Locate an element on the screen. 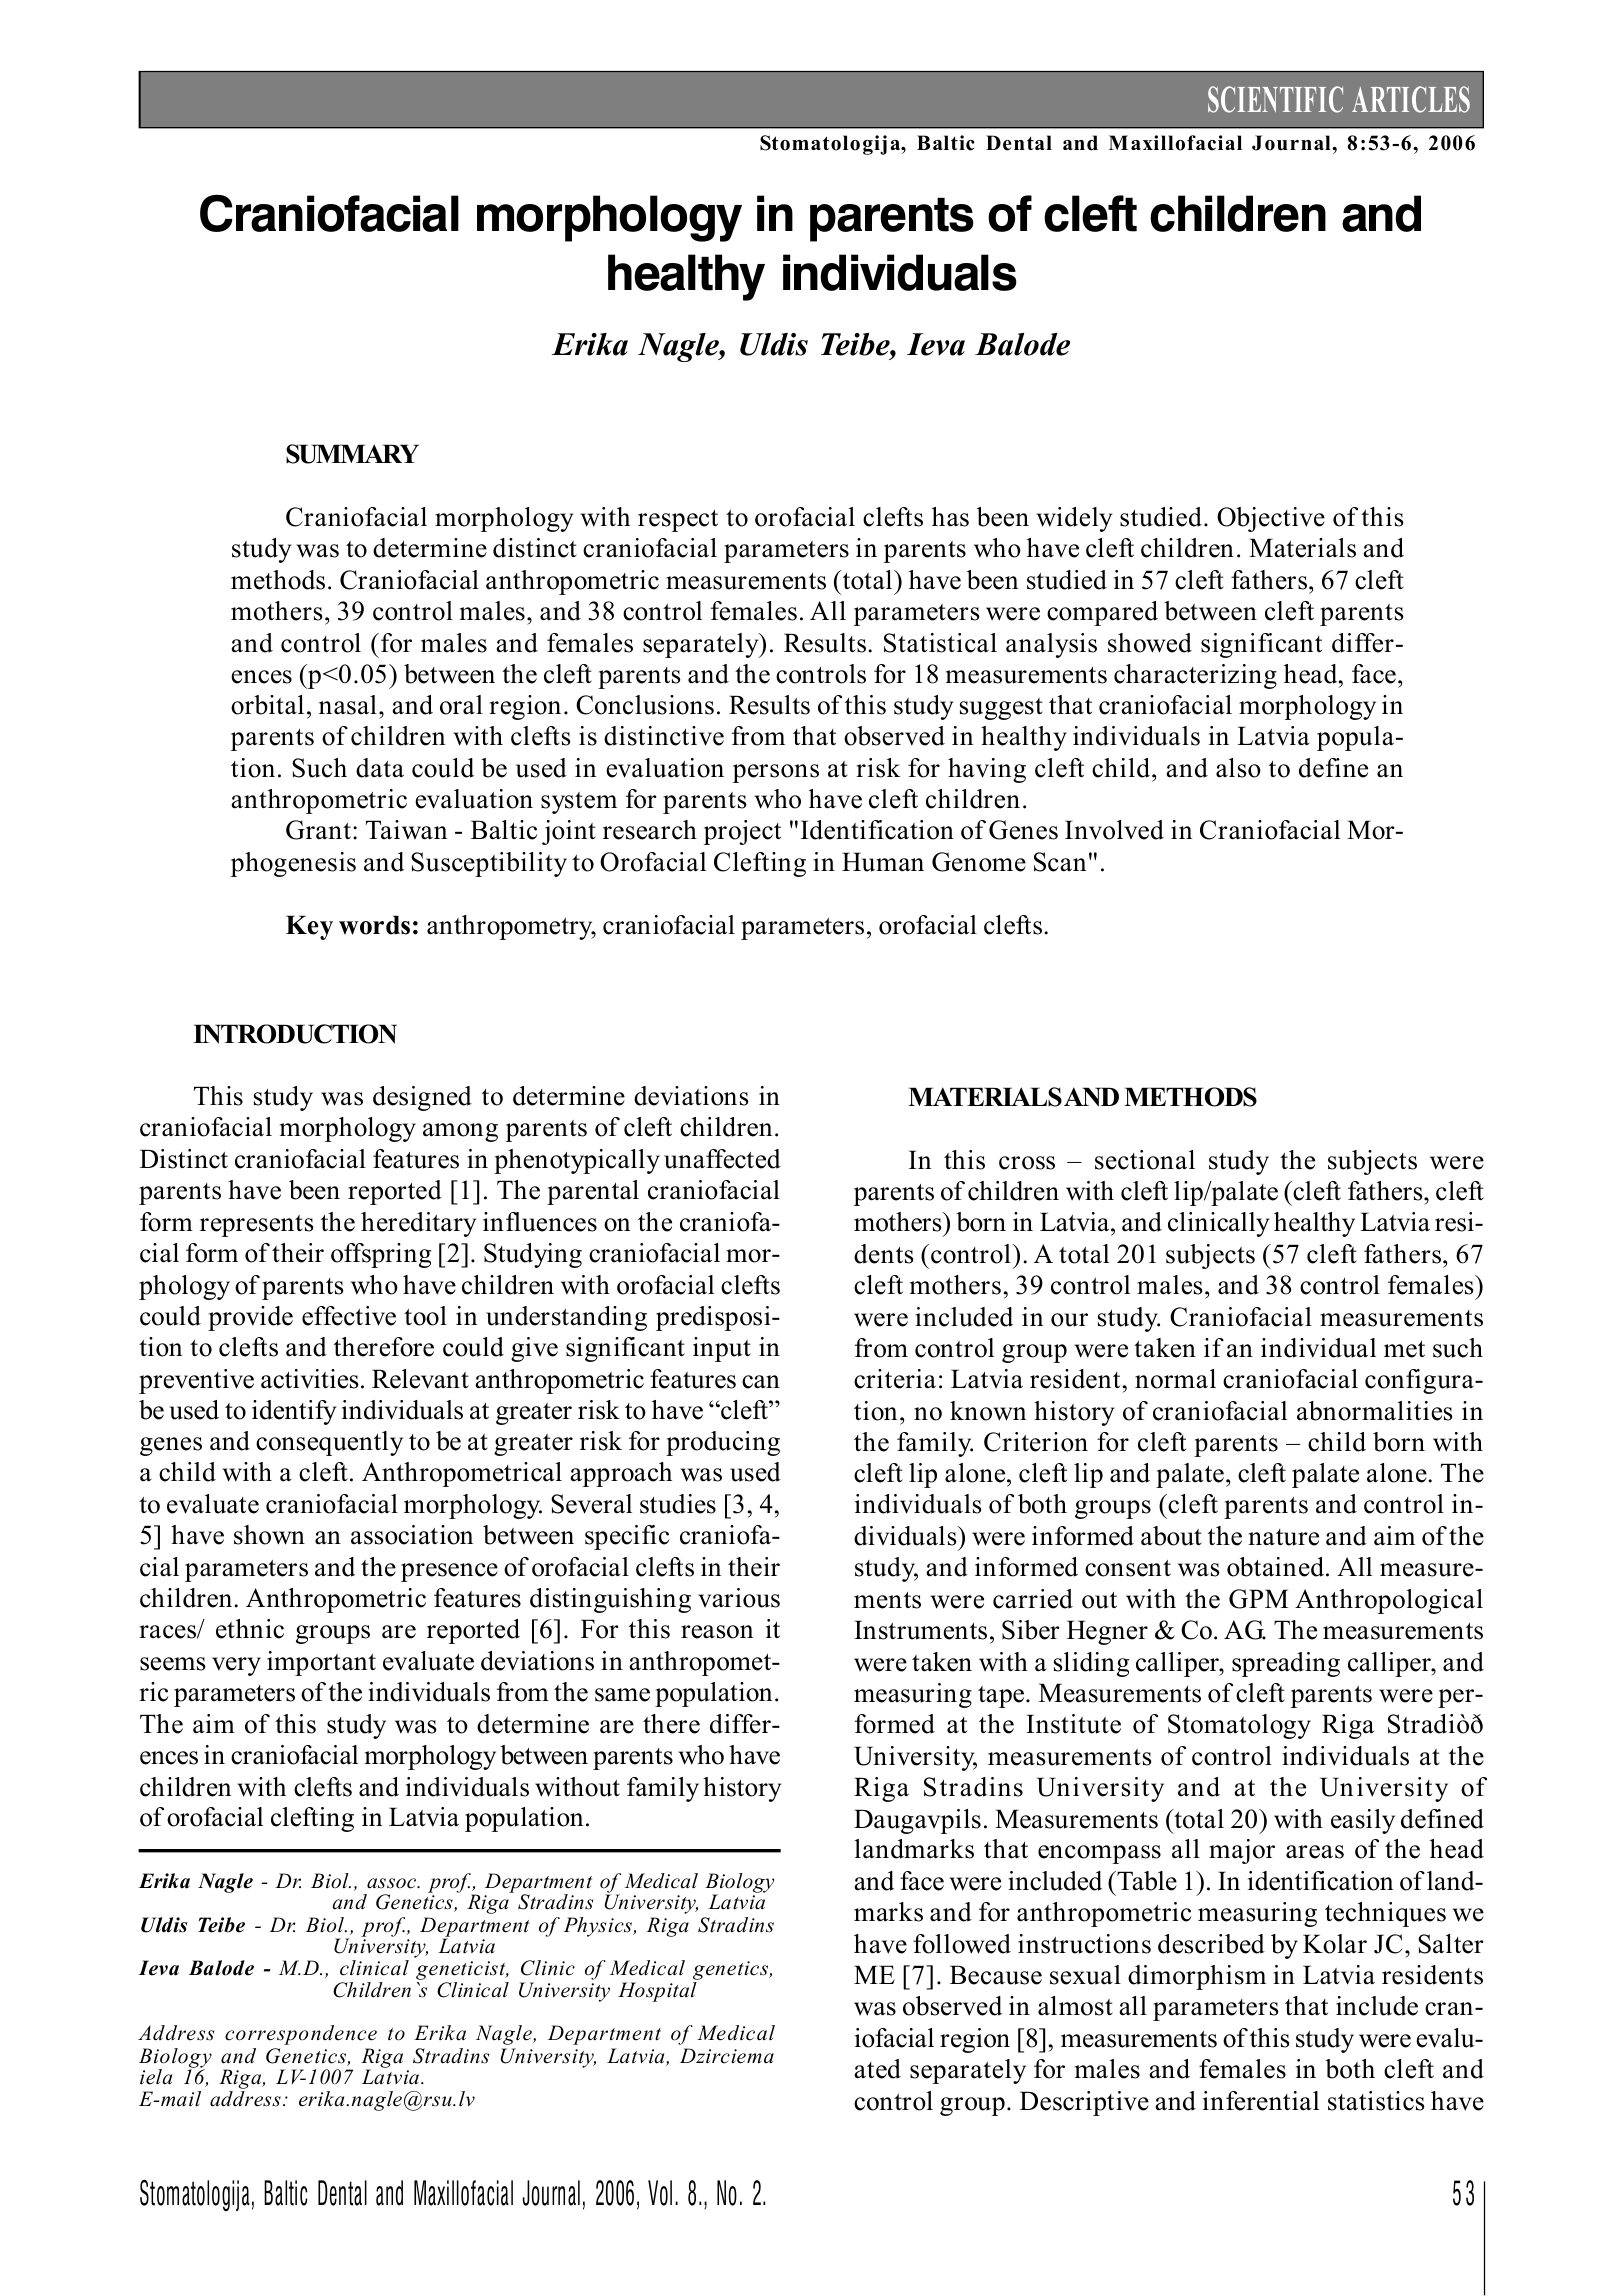 This screenshot has height=2296, width=1622. Hospital is located at coordinates (657, 1992).
